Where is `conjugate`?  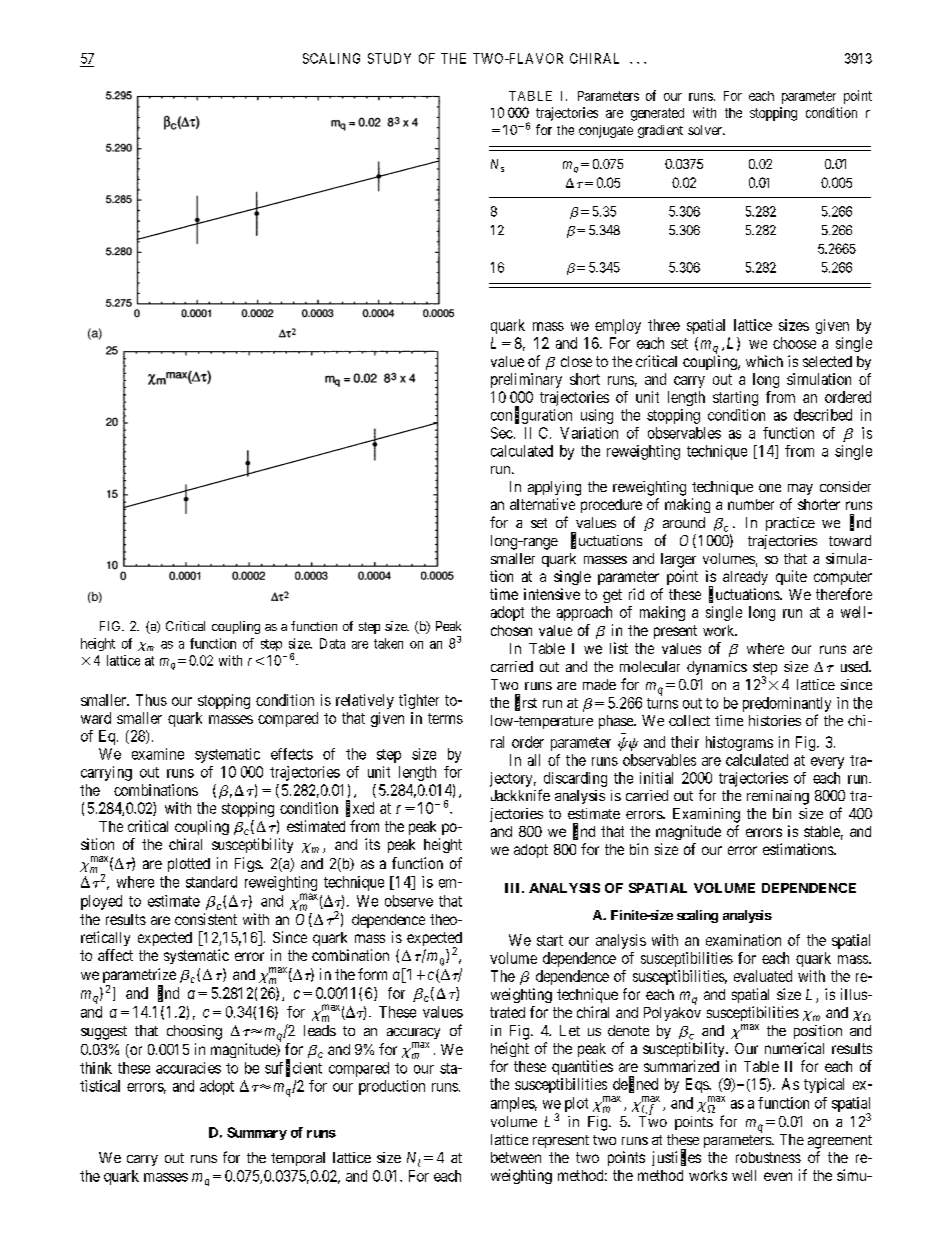 conjugate is located at coordinates (606, 131).
